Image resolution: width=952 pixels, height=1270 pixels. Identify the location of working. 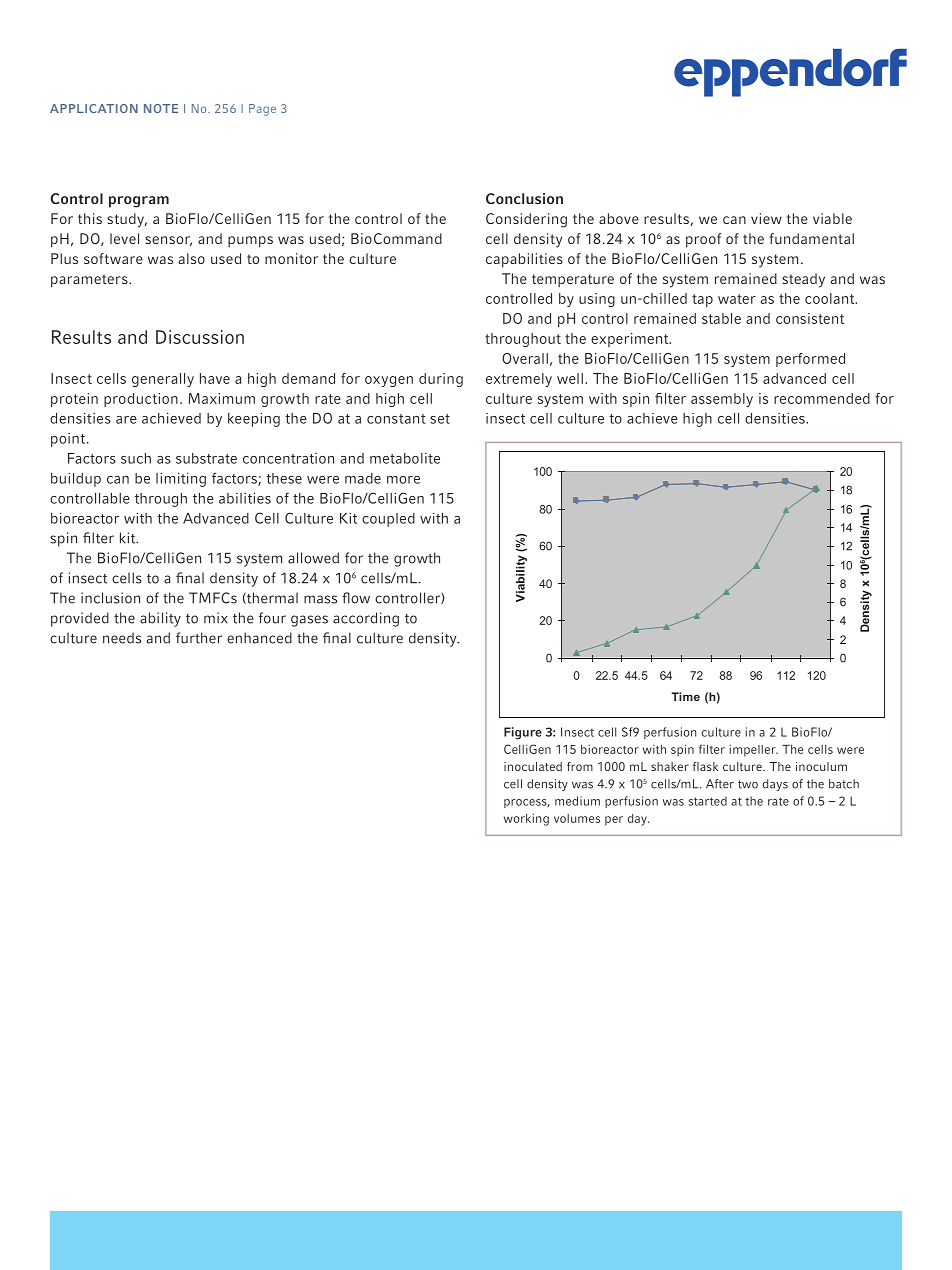
(526, 819).
